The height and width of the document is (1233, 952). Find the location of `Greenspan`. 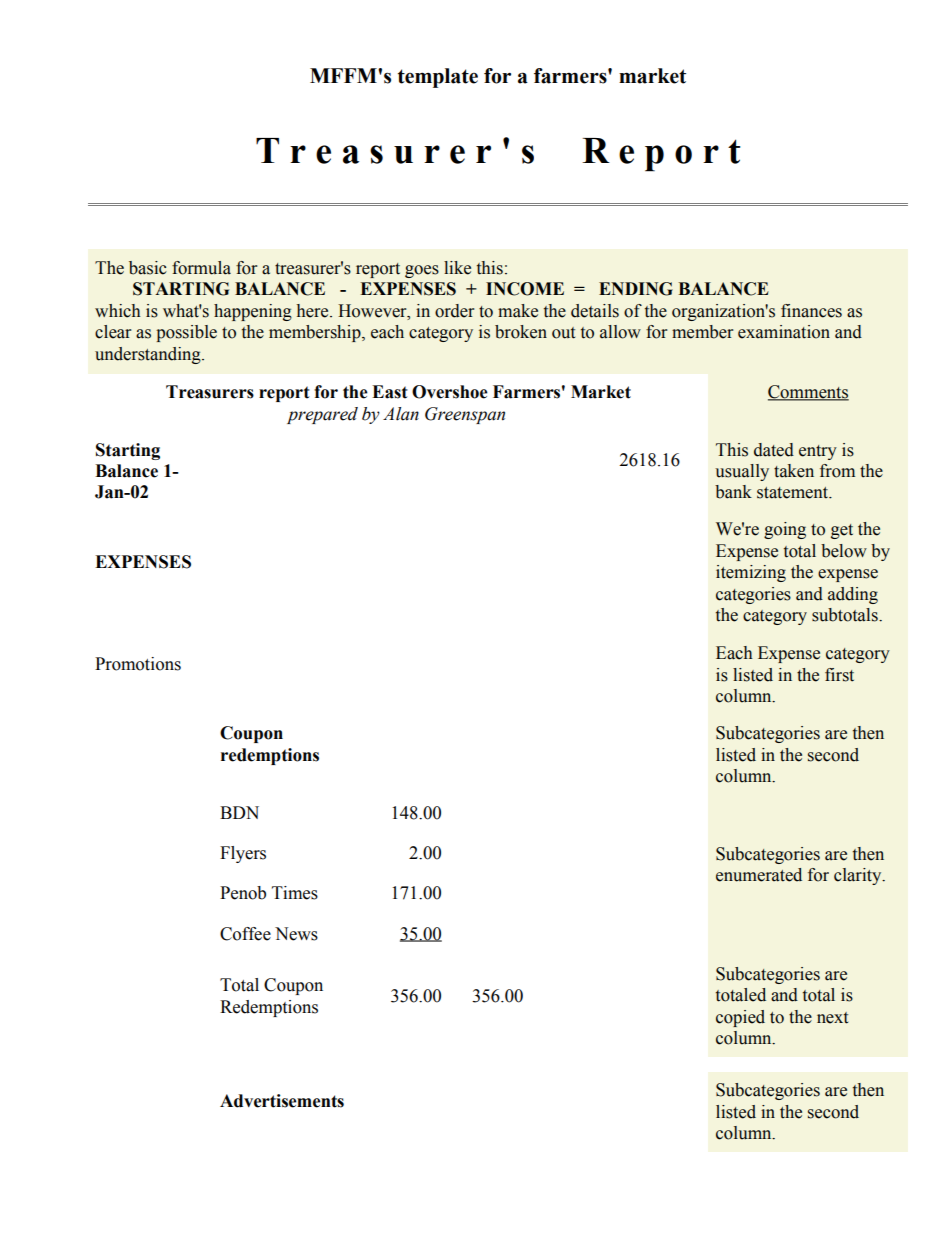

Greenspan is located at coordinates (465, 415).
